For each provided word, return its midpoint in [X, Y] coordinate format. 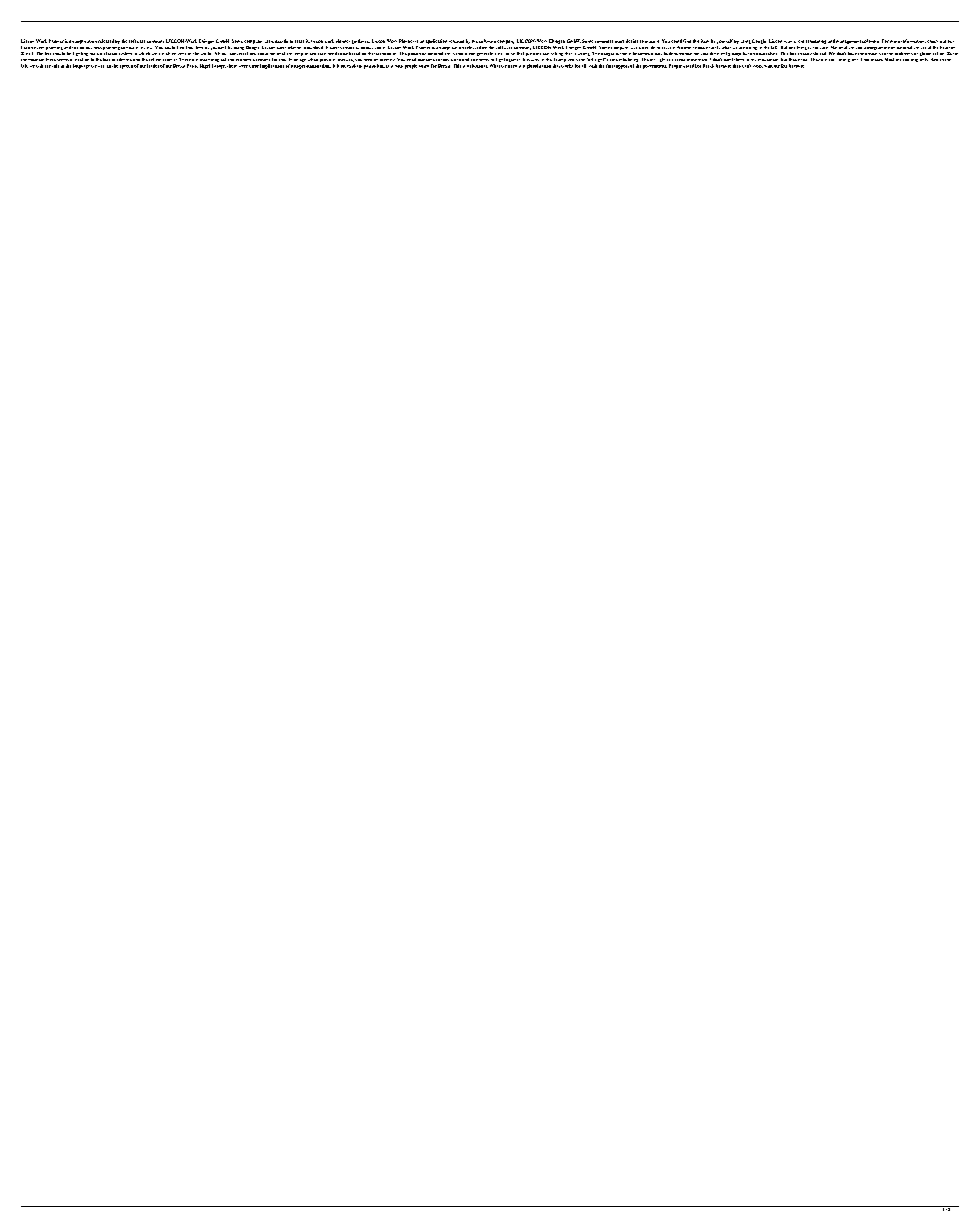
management [848, 42]
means [877, 60]
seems [63, 60]
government [655, 67]
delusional [477, 66]
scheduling [816, 42]
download [313, 47]
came [612, 60]
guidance [361, 41]
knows [699, 48]
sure [824, 48]
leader [153, 66]
